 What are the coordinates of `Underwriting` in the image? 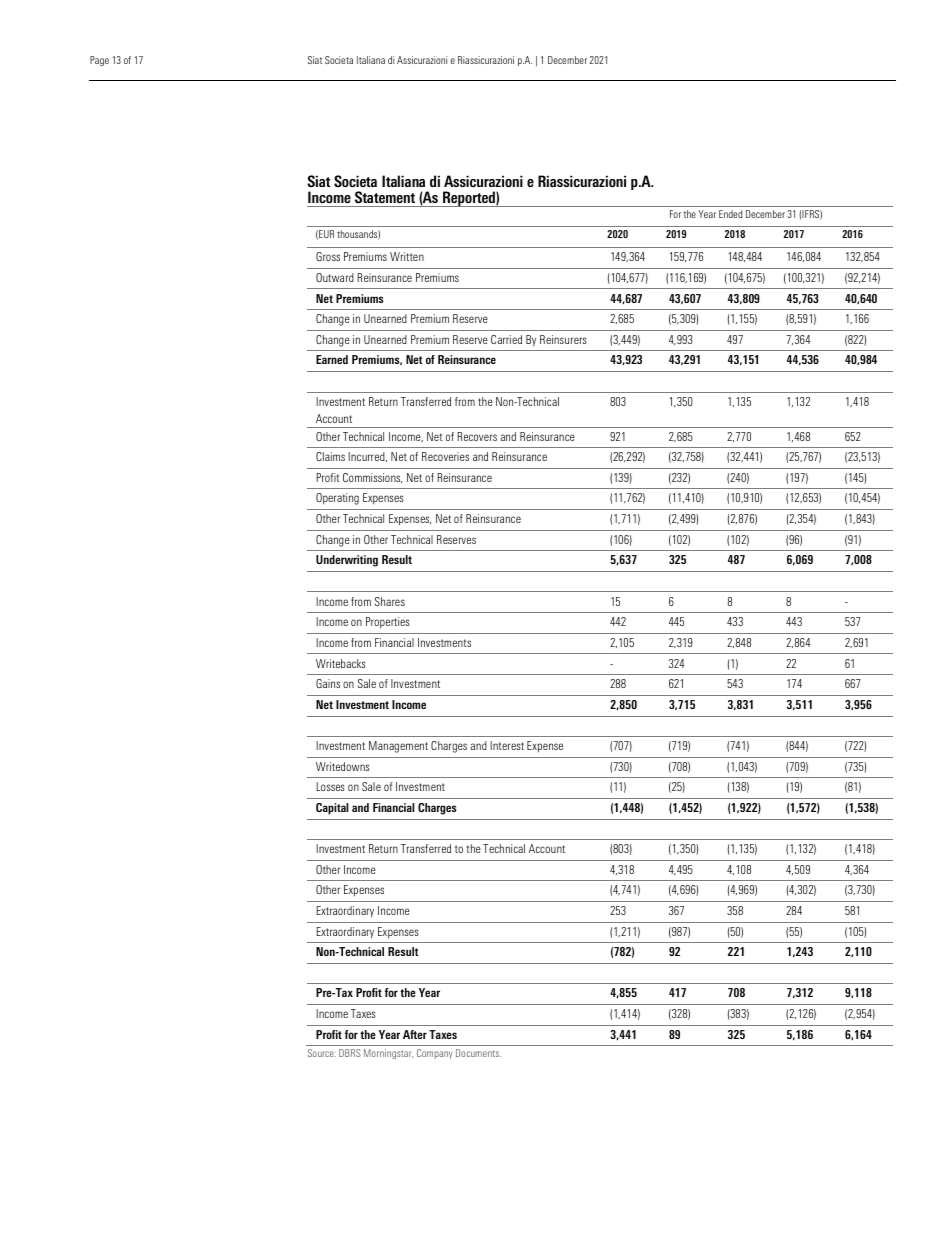 It's located at (347, 561).
